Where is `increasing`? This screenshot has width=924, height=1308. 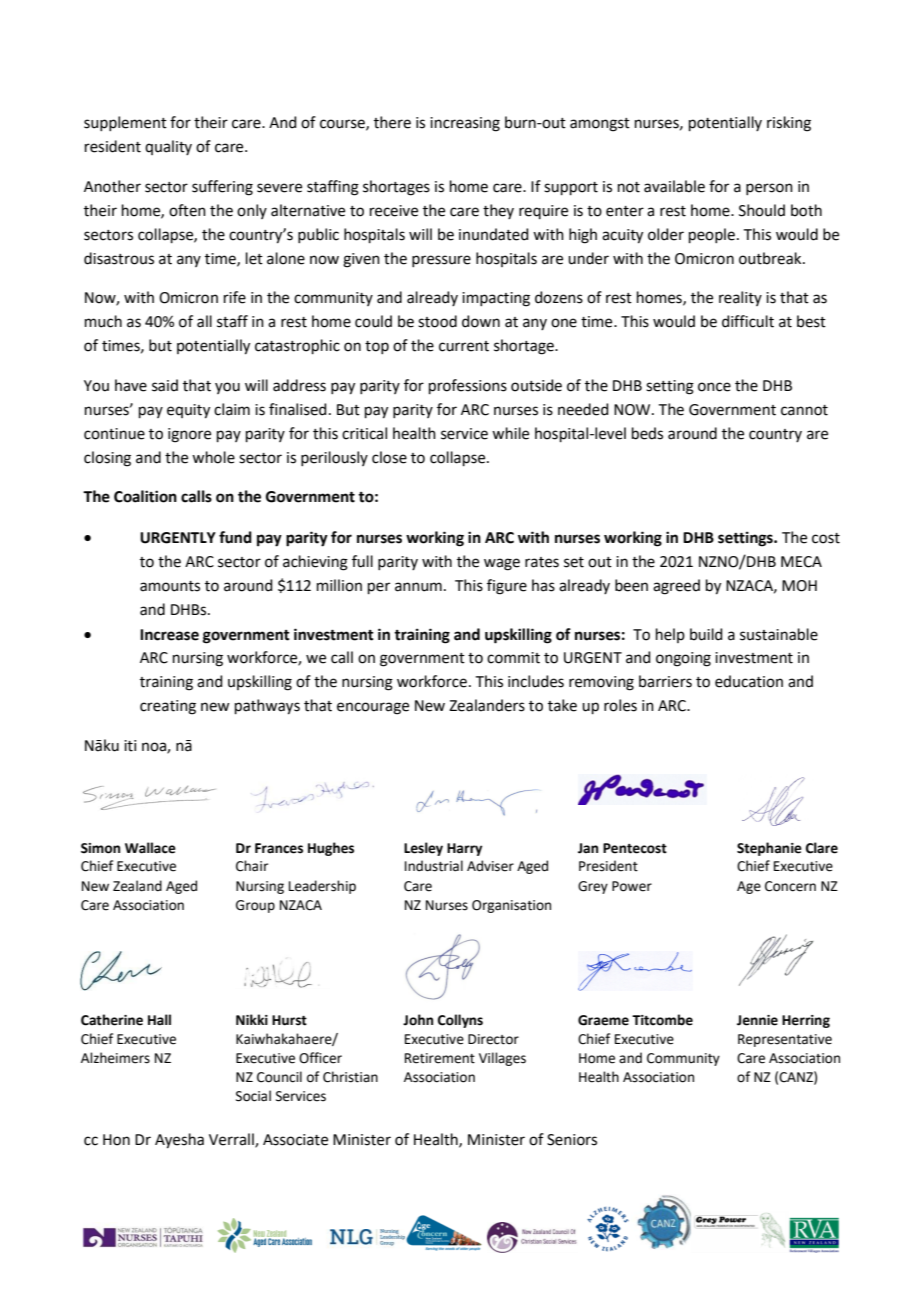 increasing is located at coordinates (465, 124).
